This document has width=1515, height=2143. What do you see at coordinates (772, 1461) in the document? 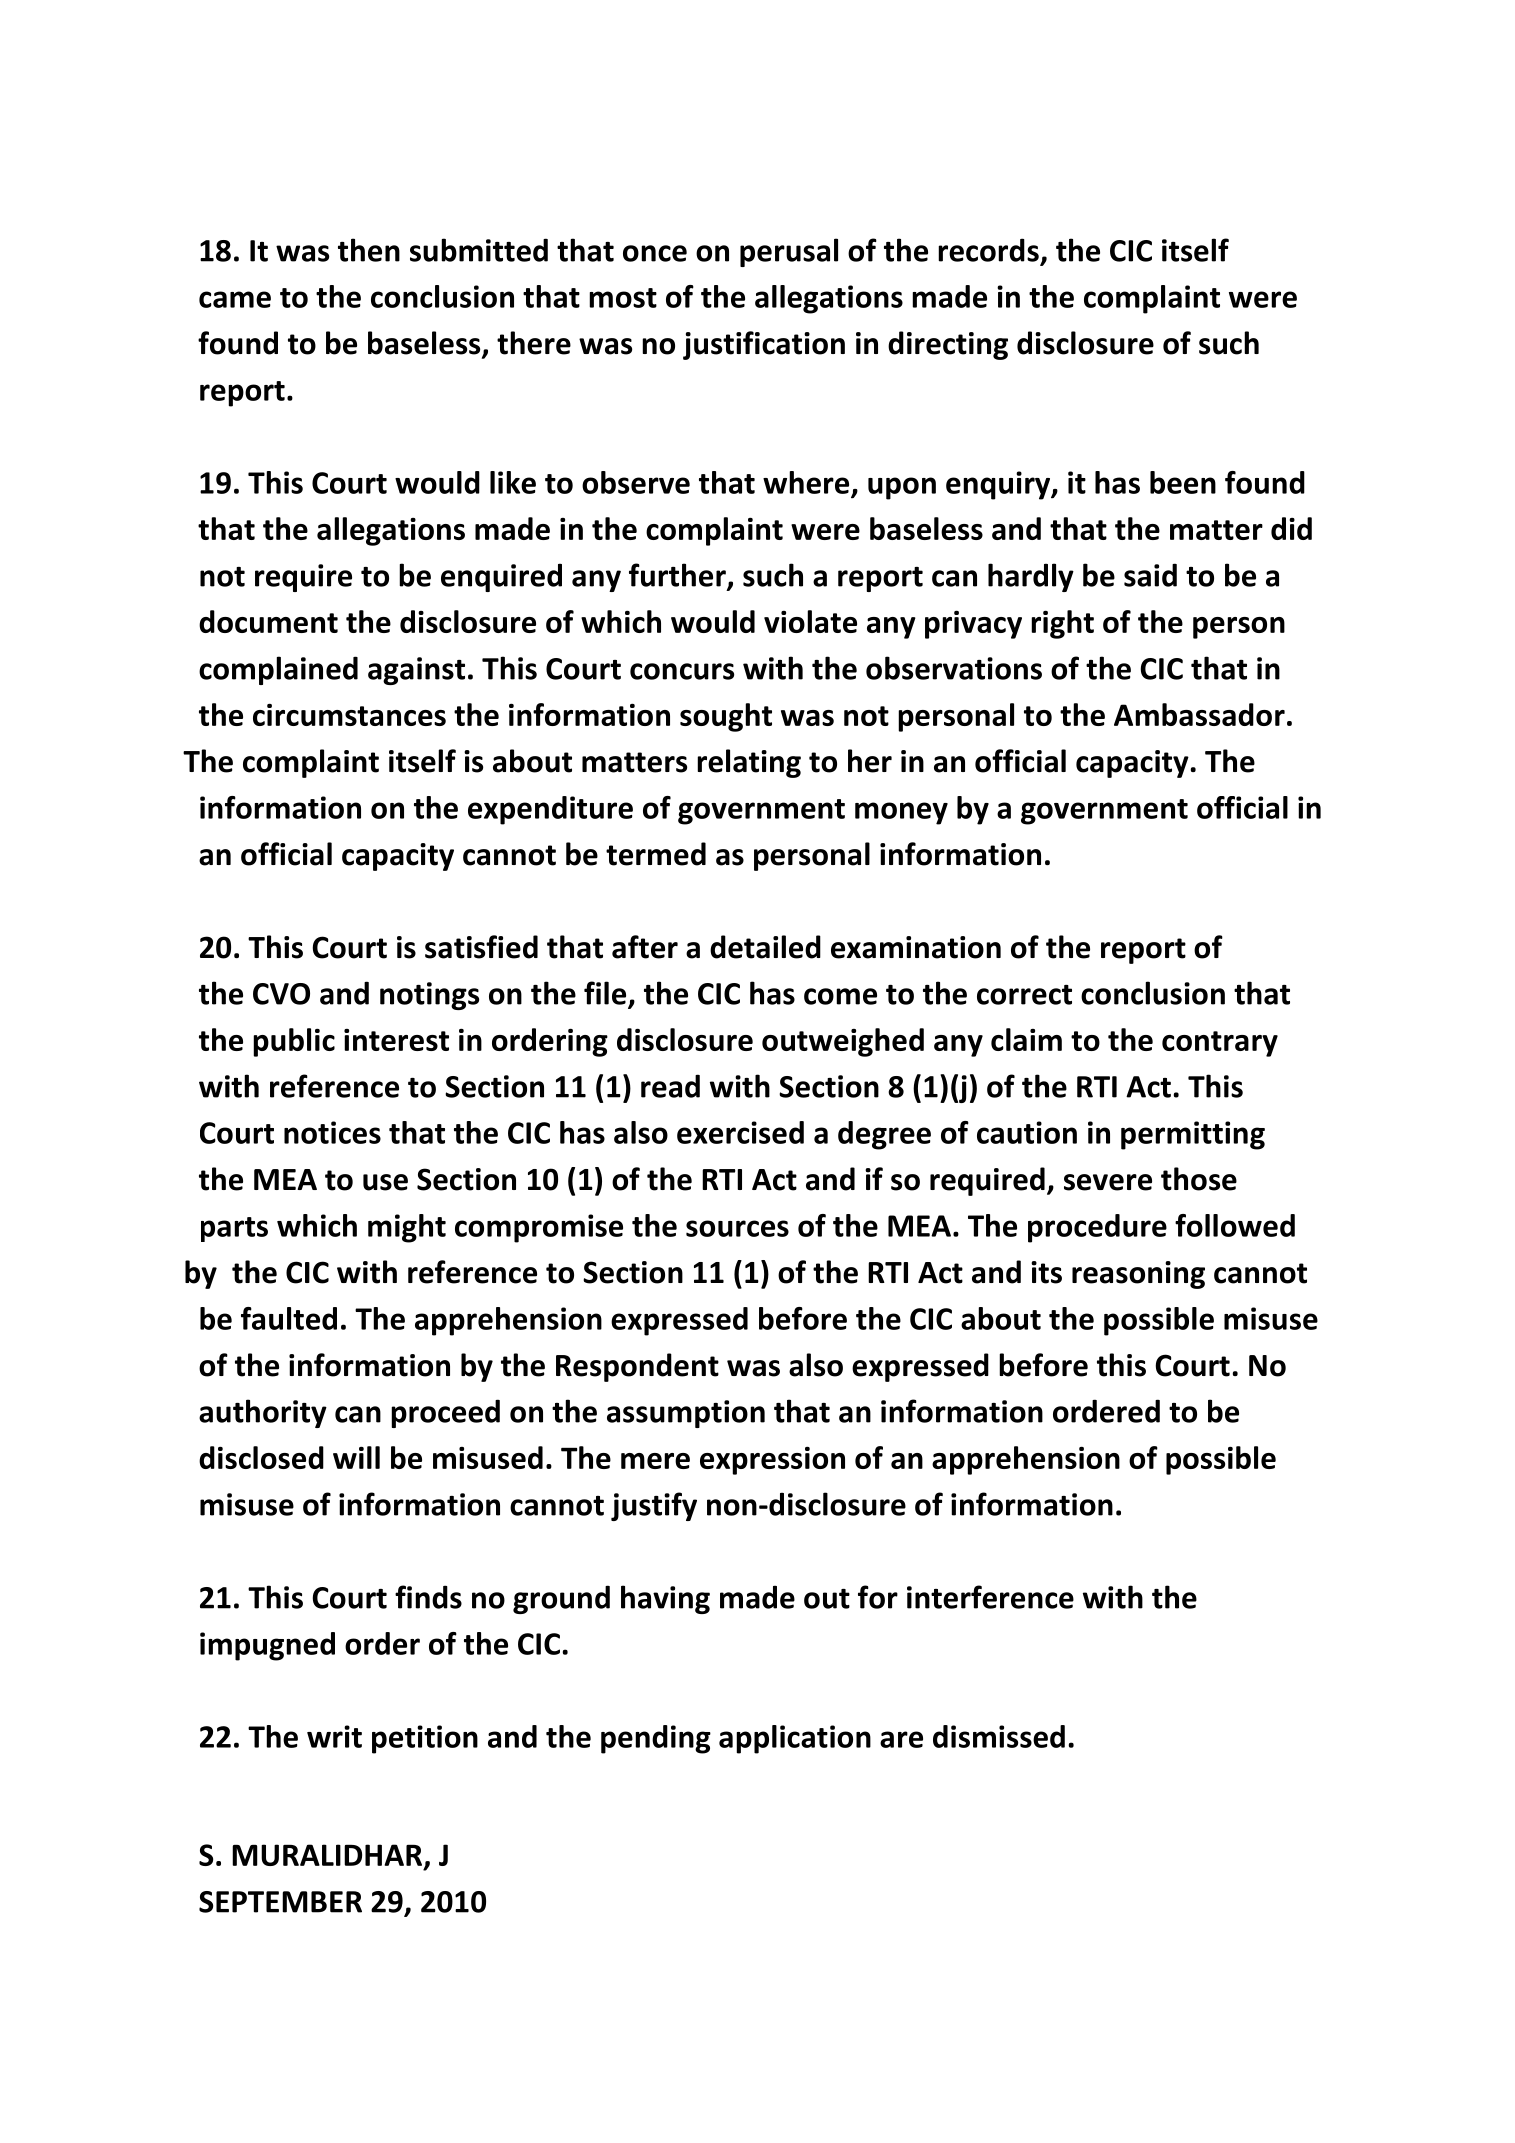
I see `expression` at bounding box center [772, 1461].
